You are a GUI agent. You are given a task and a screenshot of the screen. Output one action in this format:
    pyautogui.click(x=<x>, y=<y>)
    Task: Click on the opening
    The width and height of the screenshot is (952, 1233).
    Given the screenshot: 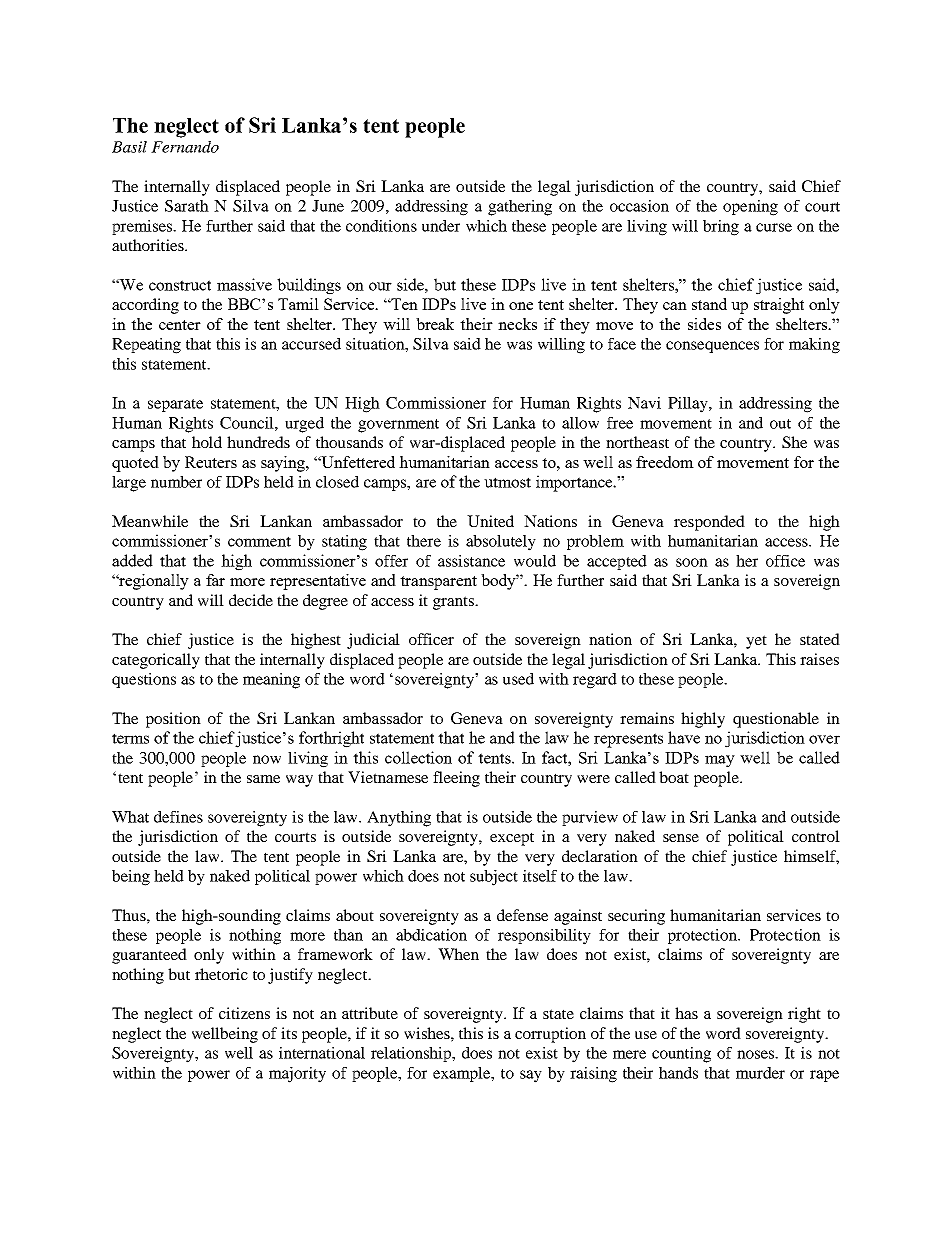 What is the action you would take?
    pyautogui.click(x=750, y=208)
